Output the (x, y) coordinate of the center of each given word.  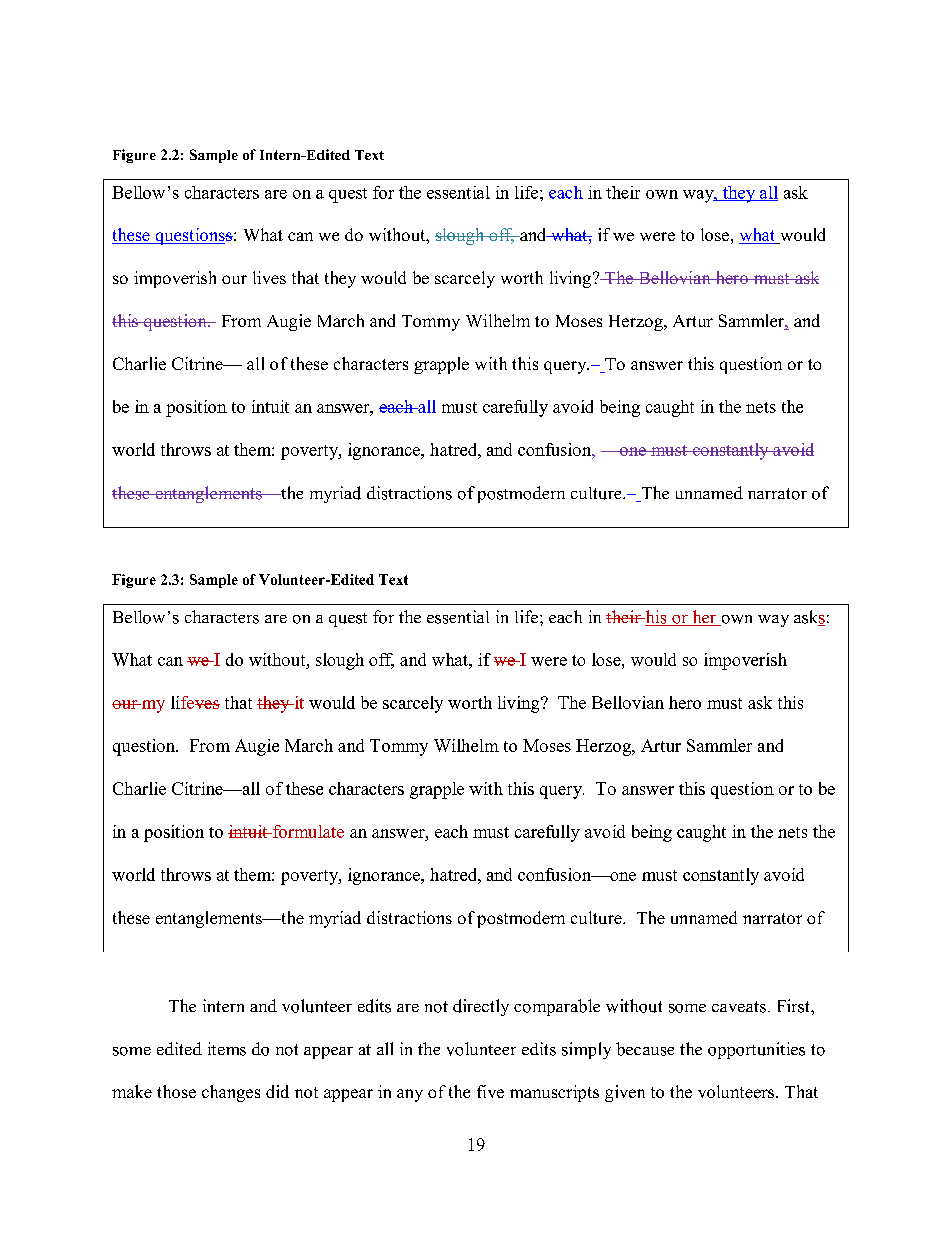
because (645, 1049)
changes (231, 1093)
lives (269, 277)
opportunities (756, 1050)
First (795, 1006)
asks (809, 618)
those (176, 1091)
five (490, 1091)
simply (586, 1050)
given (625, 1093)
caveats (739, 1007)
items (227, 1049)
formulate (307, 831)
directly (481, 1007)
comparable (557, 1007)
